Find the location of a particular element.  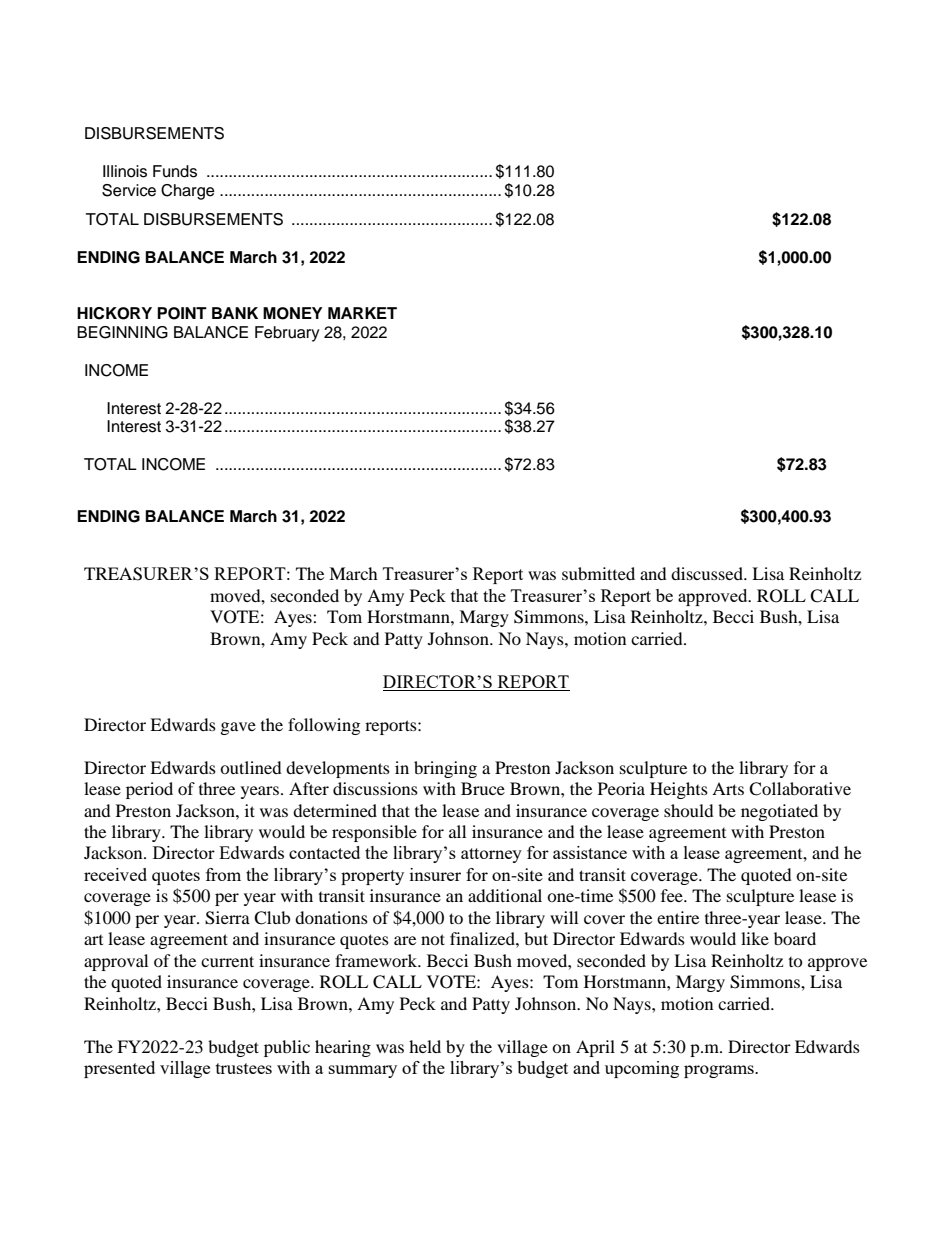

Charge is located at coordinates (188, 192).
